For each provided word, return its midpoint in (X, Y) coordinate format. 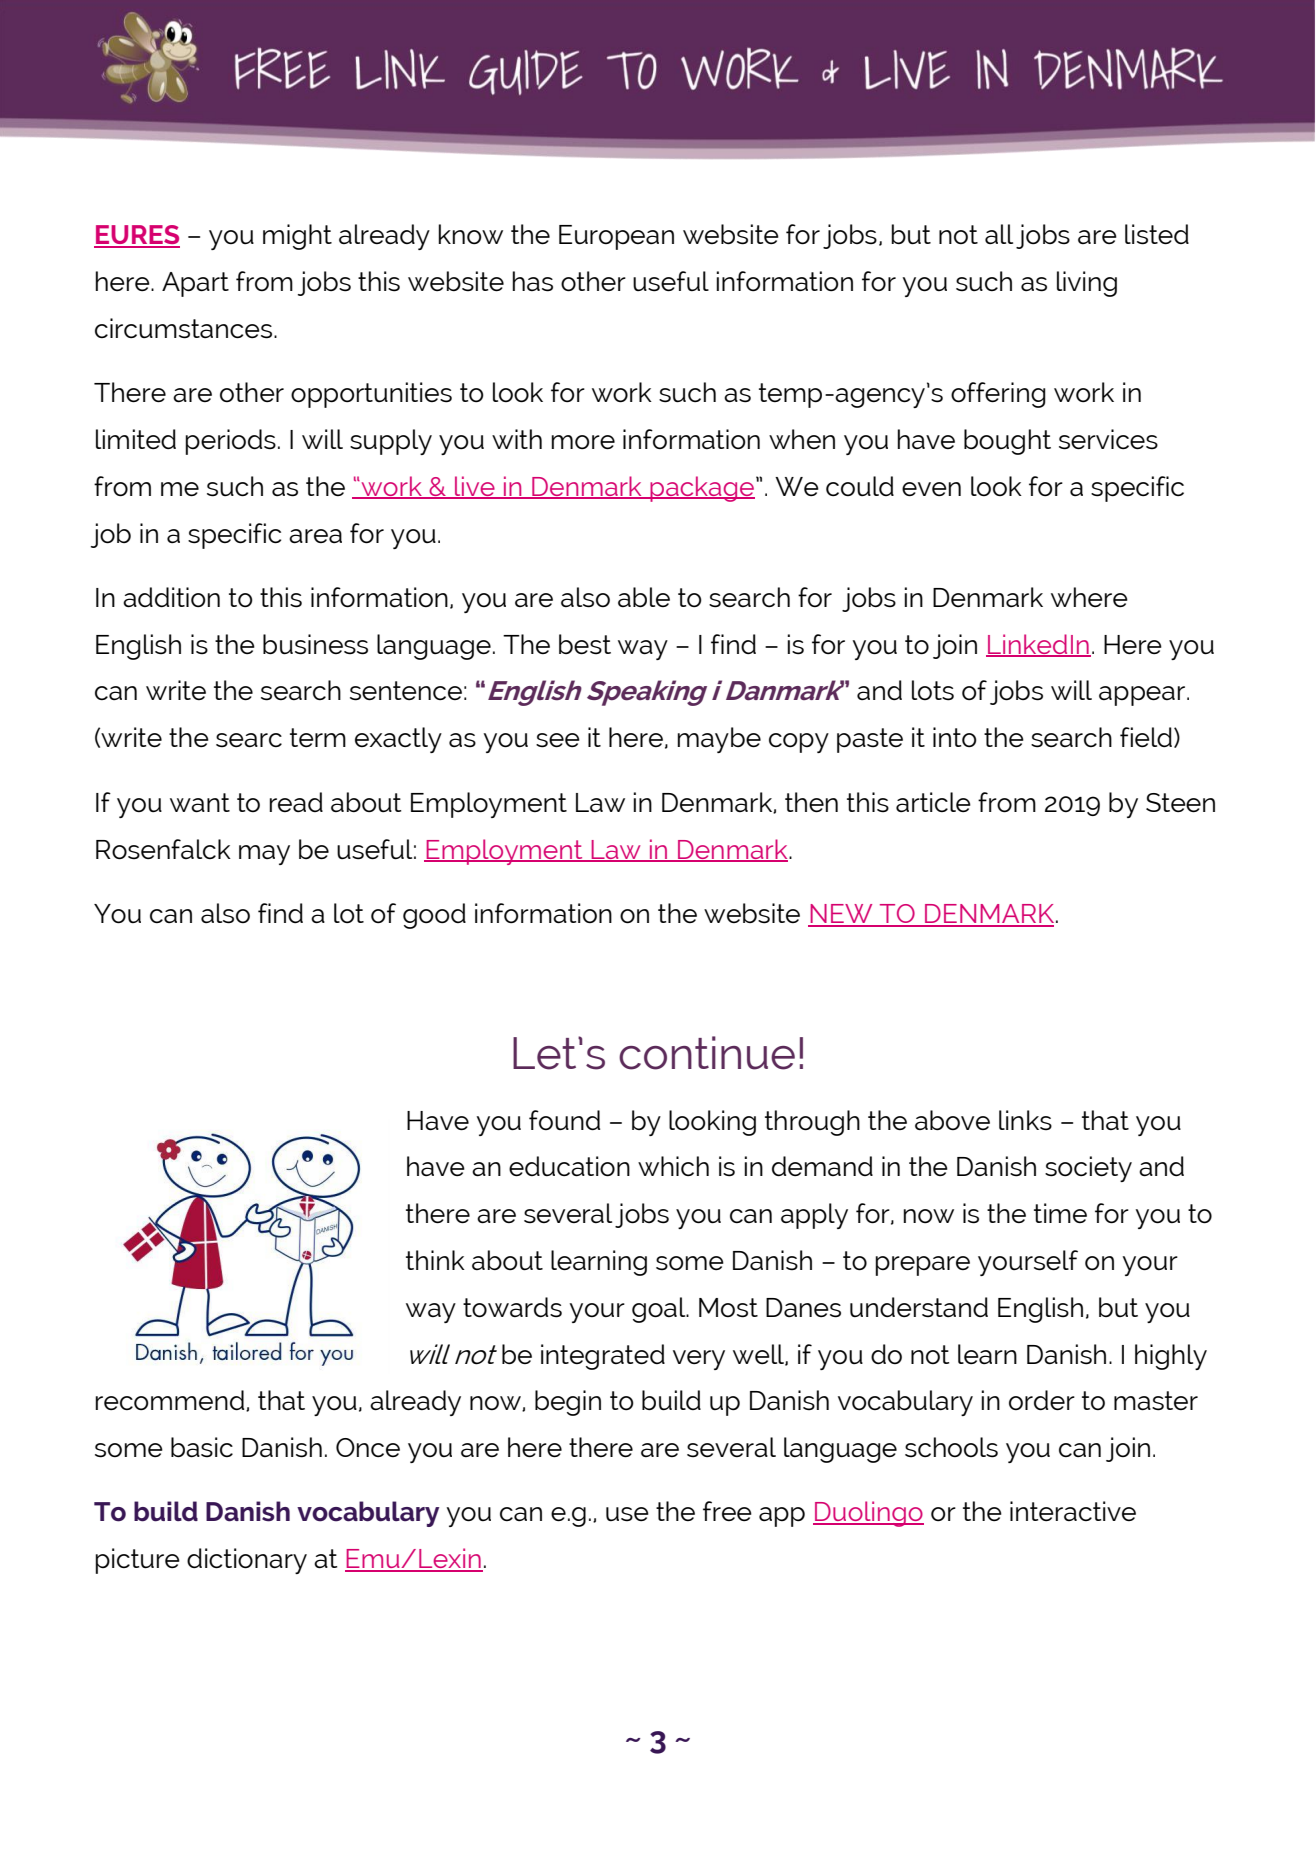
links (1025, 1120)
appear (1142, 696)
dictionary (247, 1561)
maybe (719, 740)
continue (707, 1053)
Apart (195, 284)
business (315, 644)
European (616, 237)
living (1087, 284)
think (435, 1260)
